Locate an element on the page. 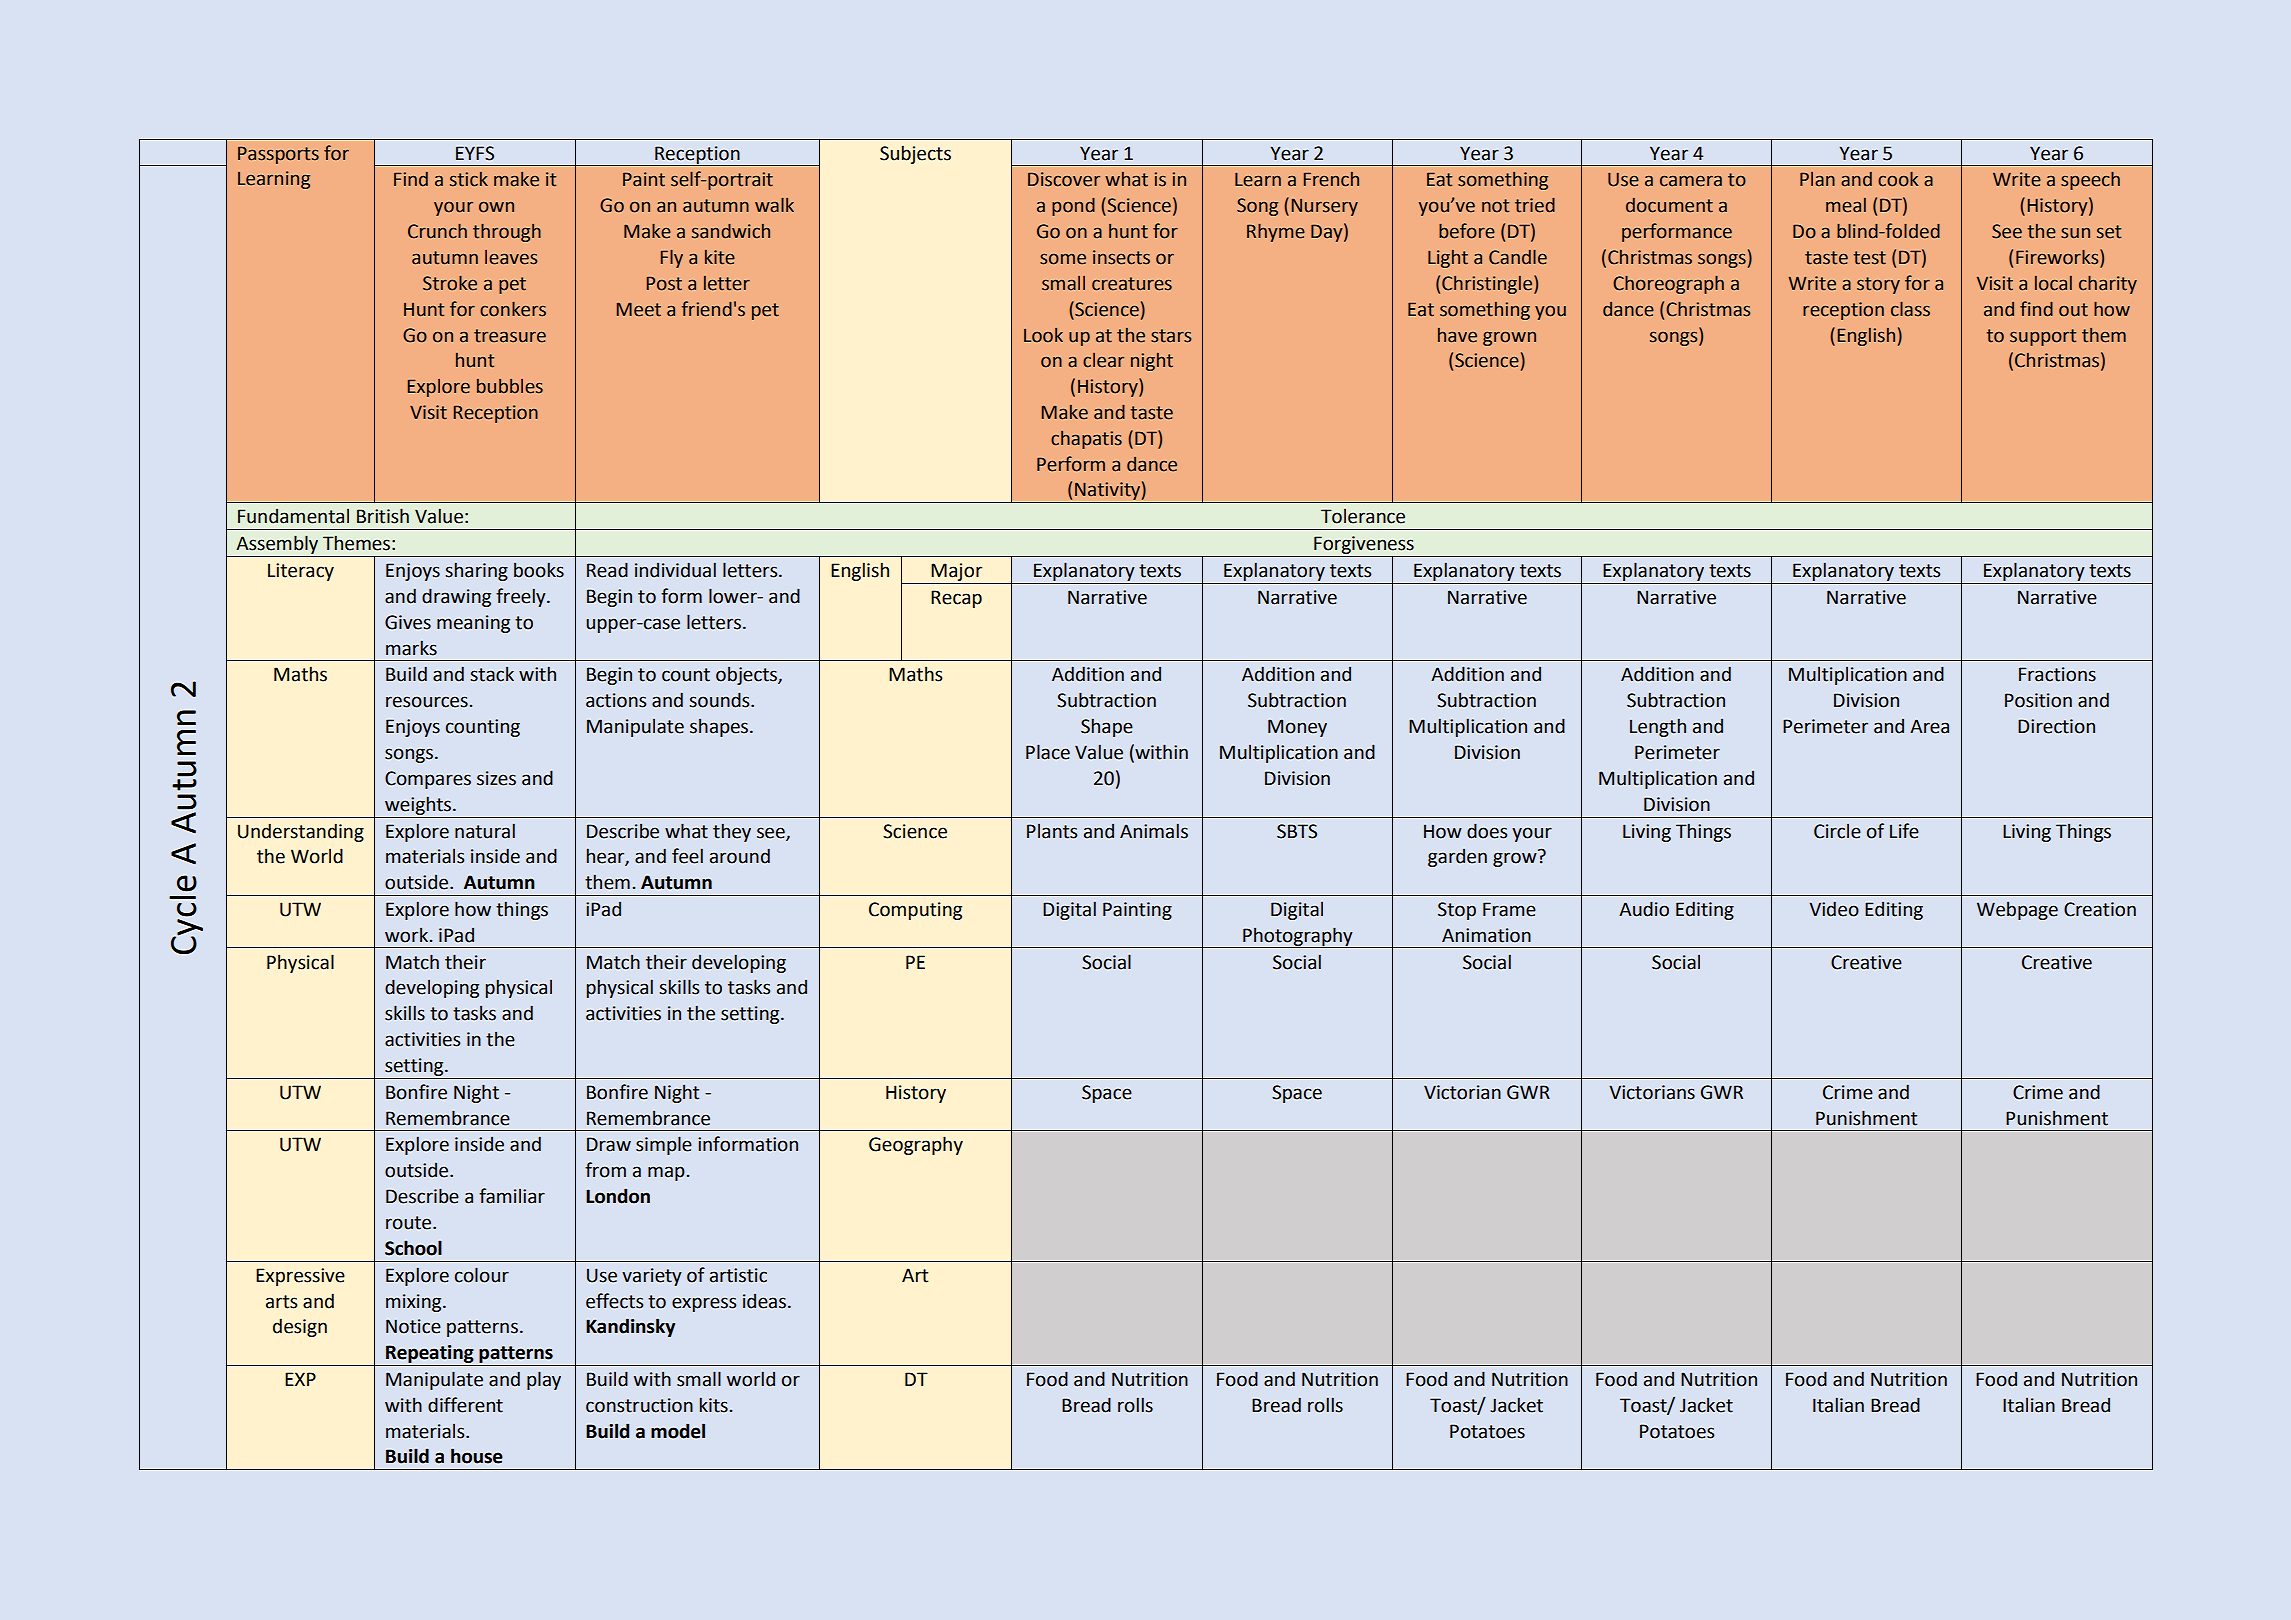  cook is located at coordinates (1898, 179).
